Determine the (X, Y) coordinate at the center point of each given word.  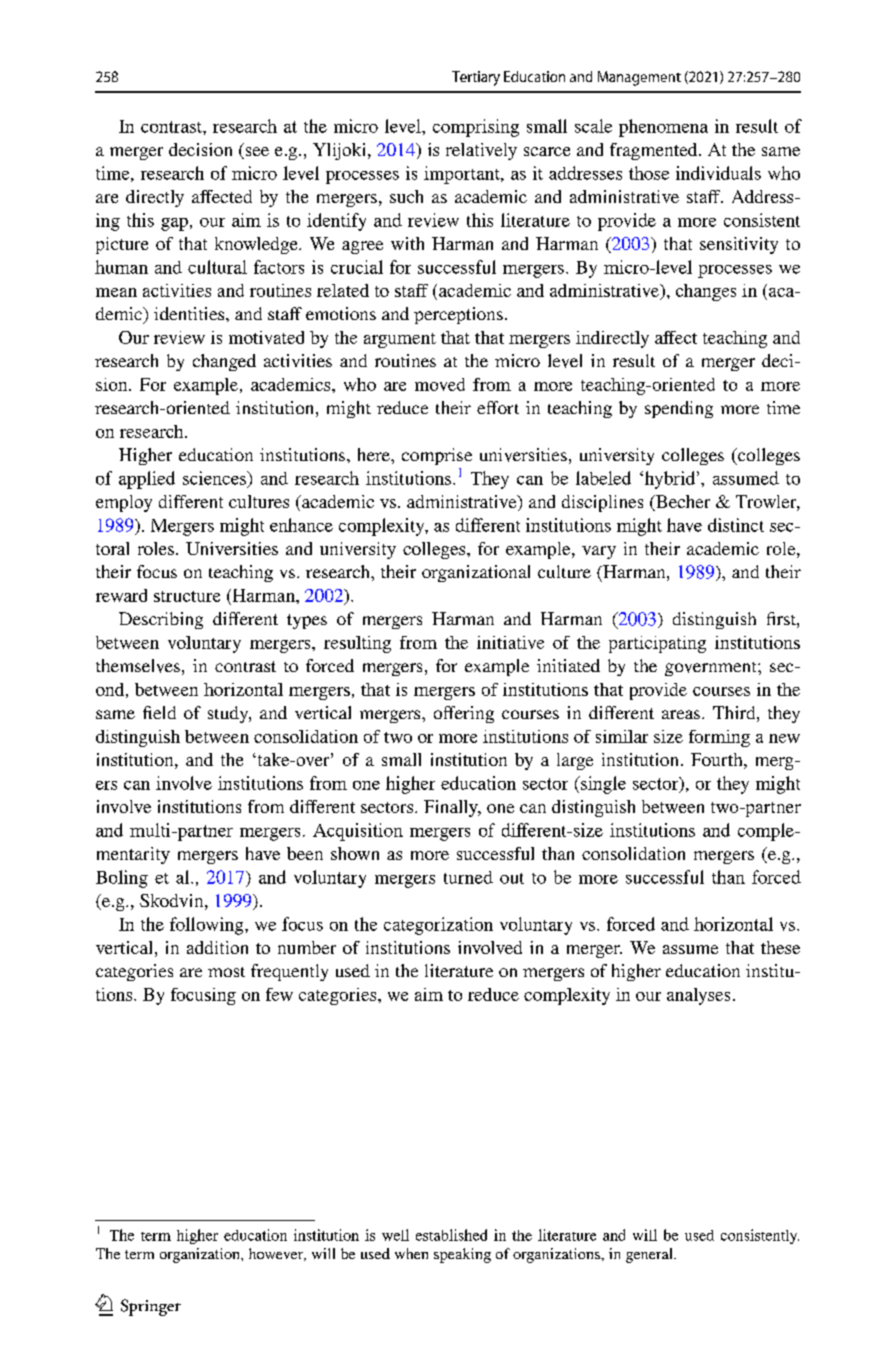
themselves (138, 666)
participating (657, 644)
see (256, 153)
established (451, 1235)
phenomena (663, 128)
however (277, 1254)
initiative (510, 642)
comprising (476, 128)
